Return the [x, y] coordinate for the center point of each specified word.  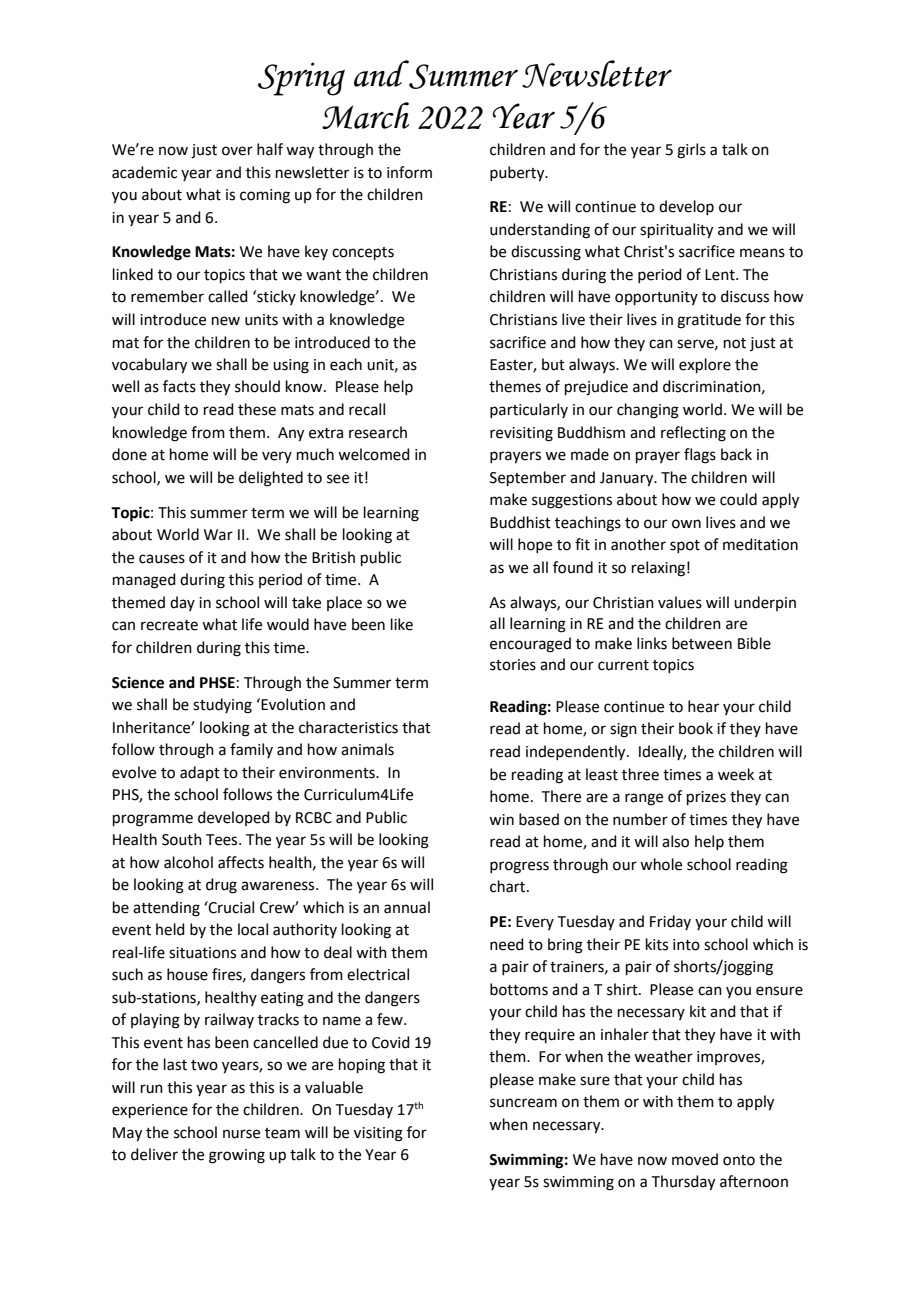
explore [705, 365]
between [702, 643]
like [402, 624]
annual [407, 907]
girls [691, 151]
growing [237, 1156]
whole [661, 864]
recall [367, 409]
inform [409, 172]
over [237, 151]
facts [179, 386]
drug [221, 886]
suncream [523, 1103]
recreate [169, 625]
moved [695, 1159]
